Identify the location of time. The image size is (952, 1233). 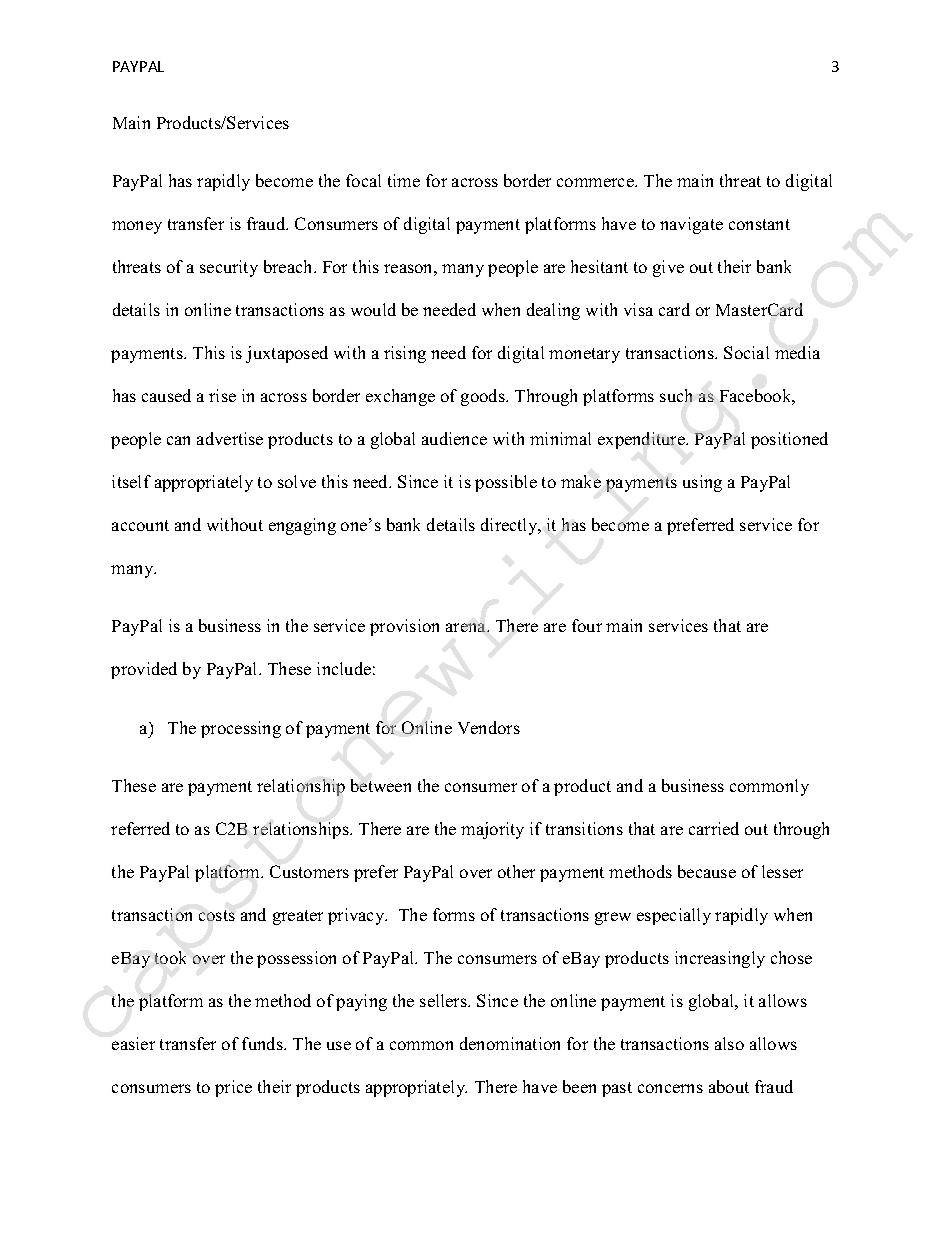
(404, 180).
